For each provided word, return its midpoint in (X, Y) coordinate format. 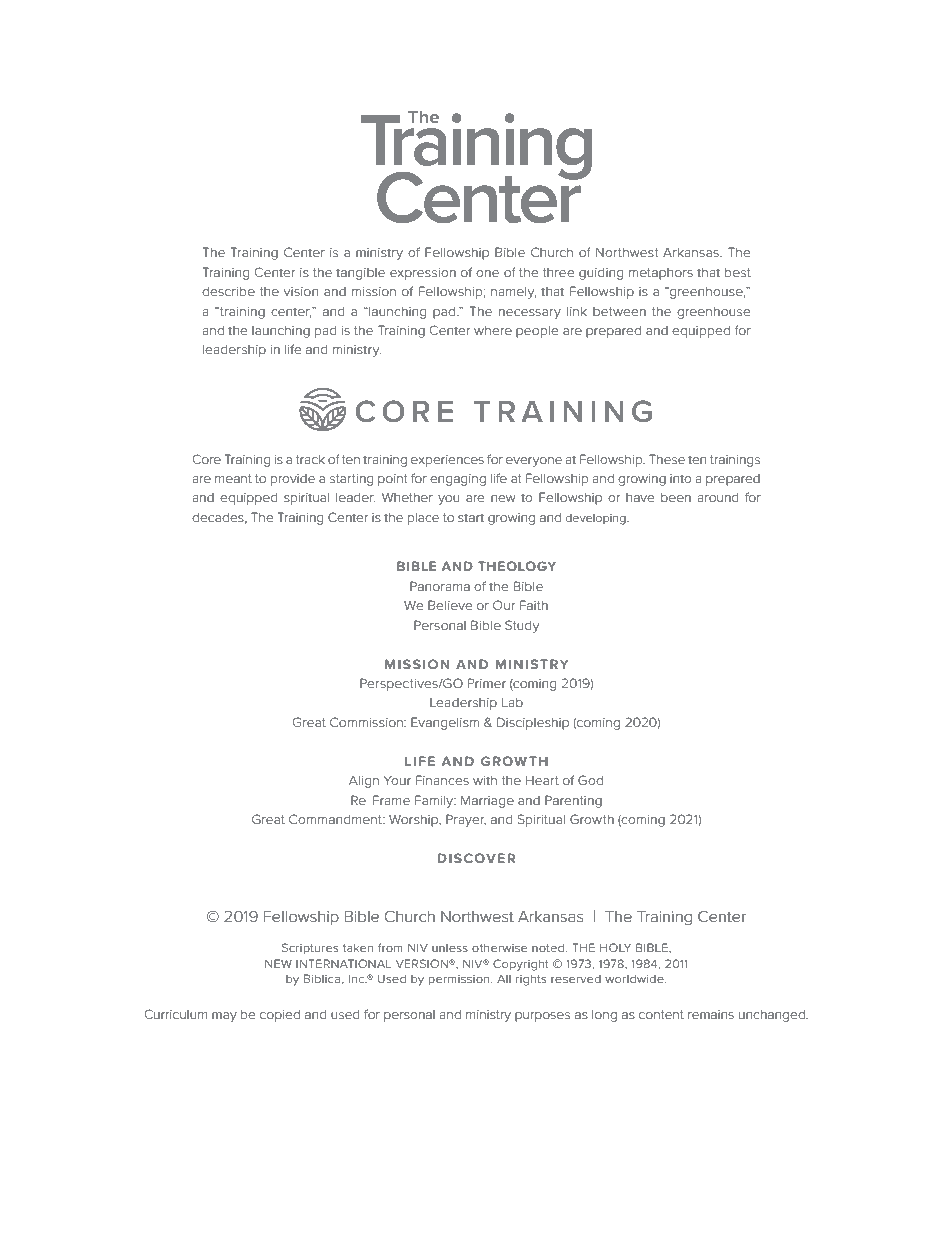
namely (514, 293)
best (738, 272)
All (504, 978)
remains (711, 1014)
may (224, 1017)
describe (228, 291)
